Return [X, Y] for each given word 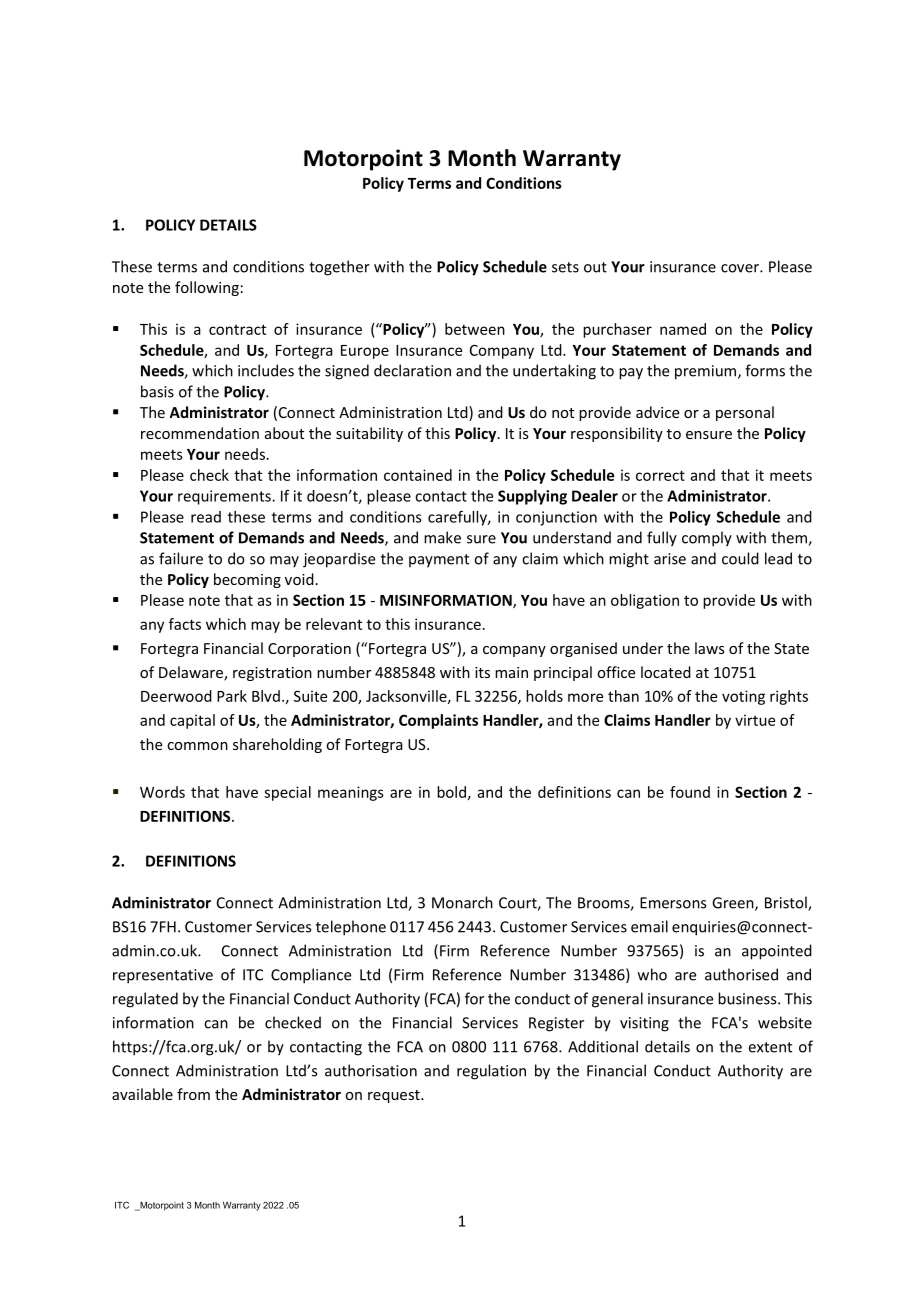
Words [162, 792]
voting [743, 697]
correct [660, 475]
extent [770, 1047]
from [193, 1094]
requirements [225, 497]
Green [734, 904]
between [475, 329]
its [482, 672]
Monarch [462, 902]
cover [741, 268]
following [207, 288]
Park [232, 696]
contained [418, 475]
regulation [491, 1072]
